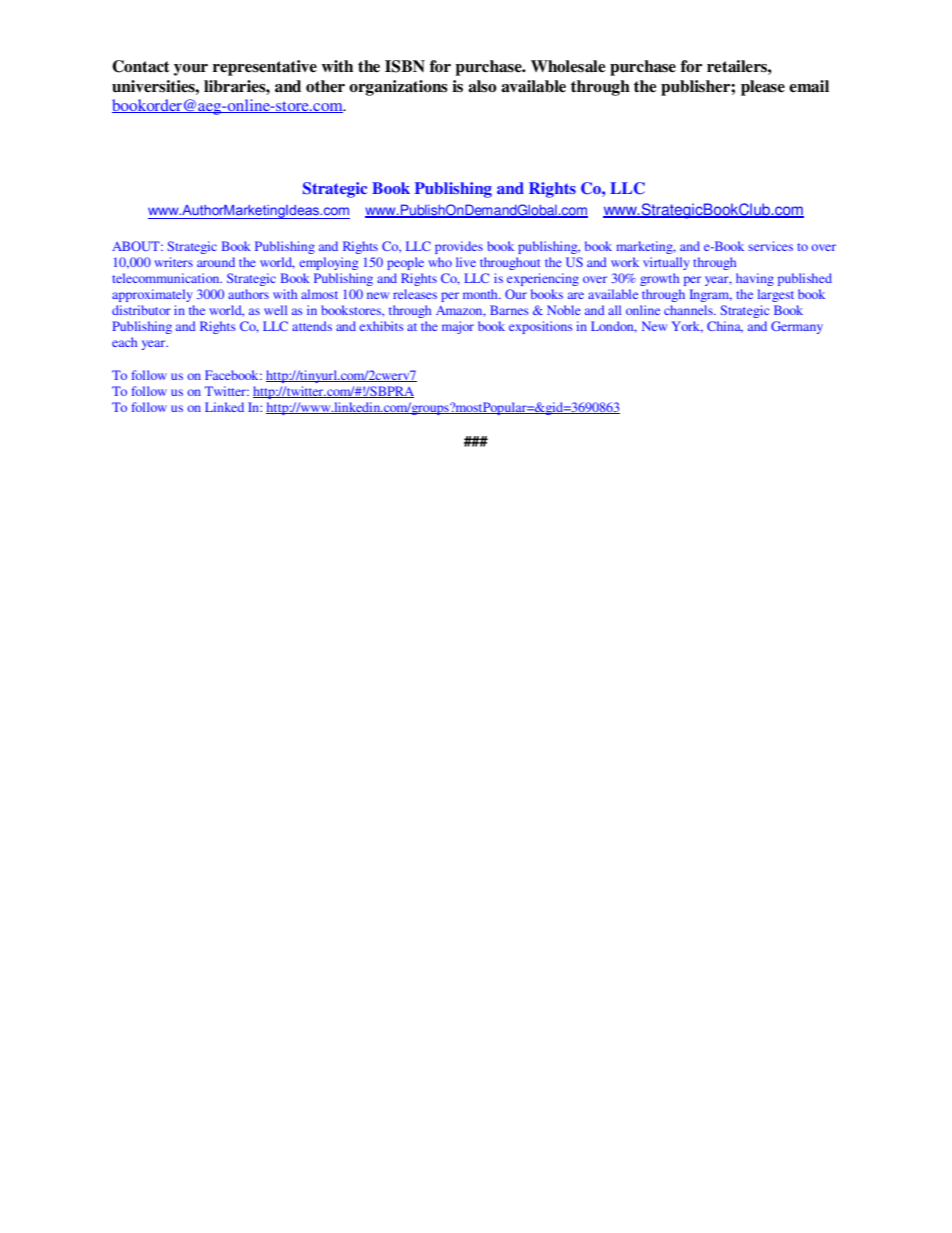  What do you see at coordinates (763, 88) in the screenshot?
I see `please` at bounding box center [763, 88].
